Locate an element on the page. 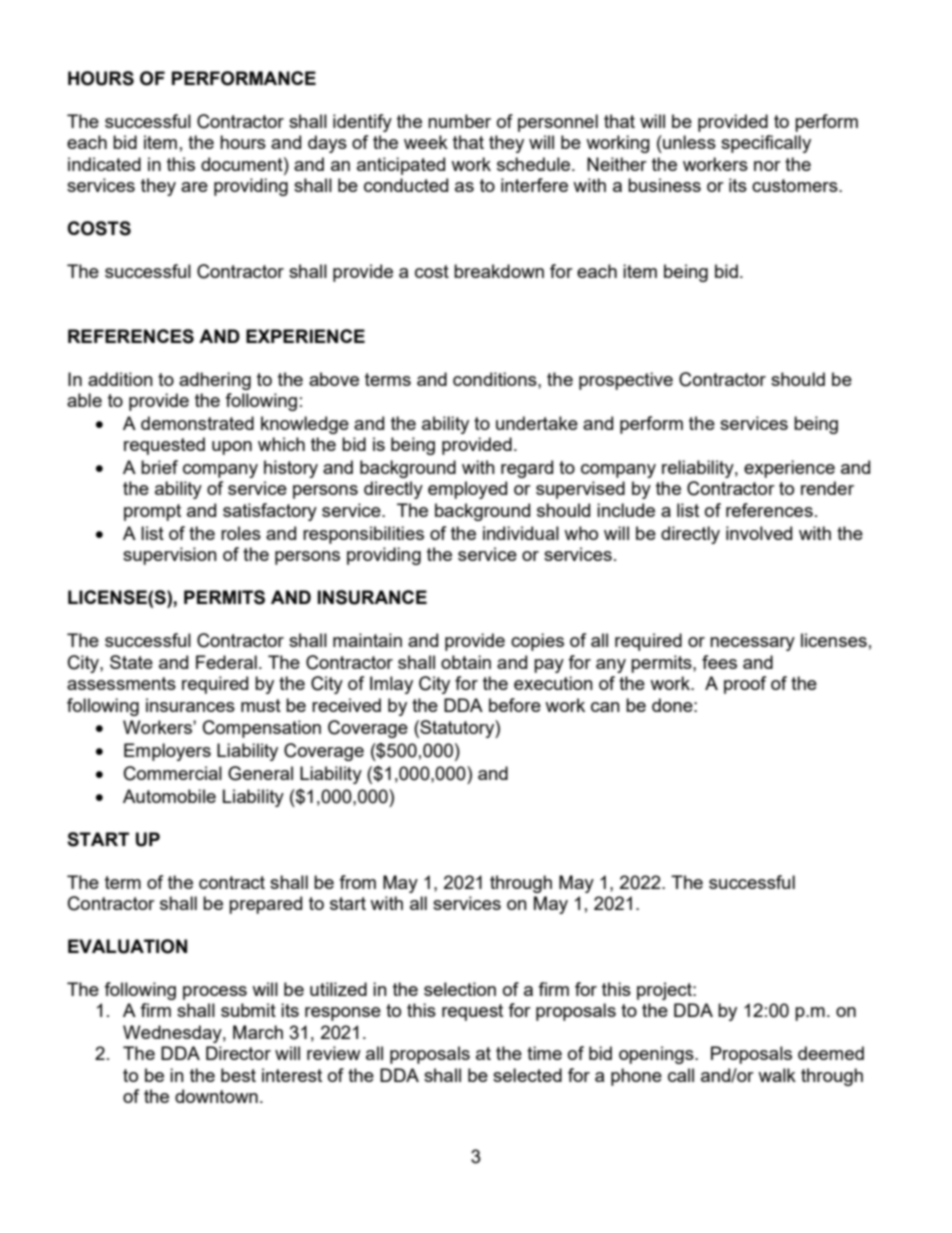 This document has width=952, height=1233. supervision is located at coordinates (170, 556).
